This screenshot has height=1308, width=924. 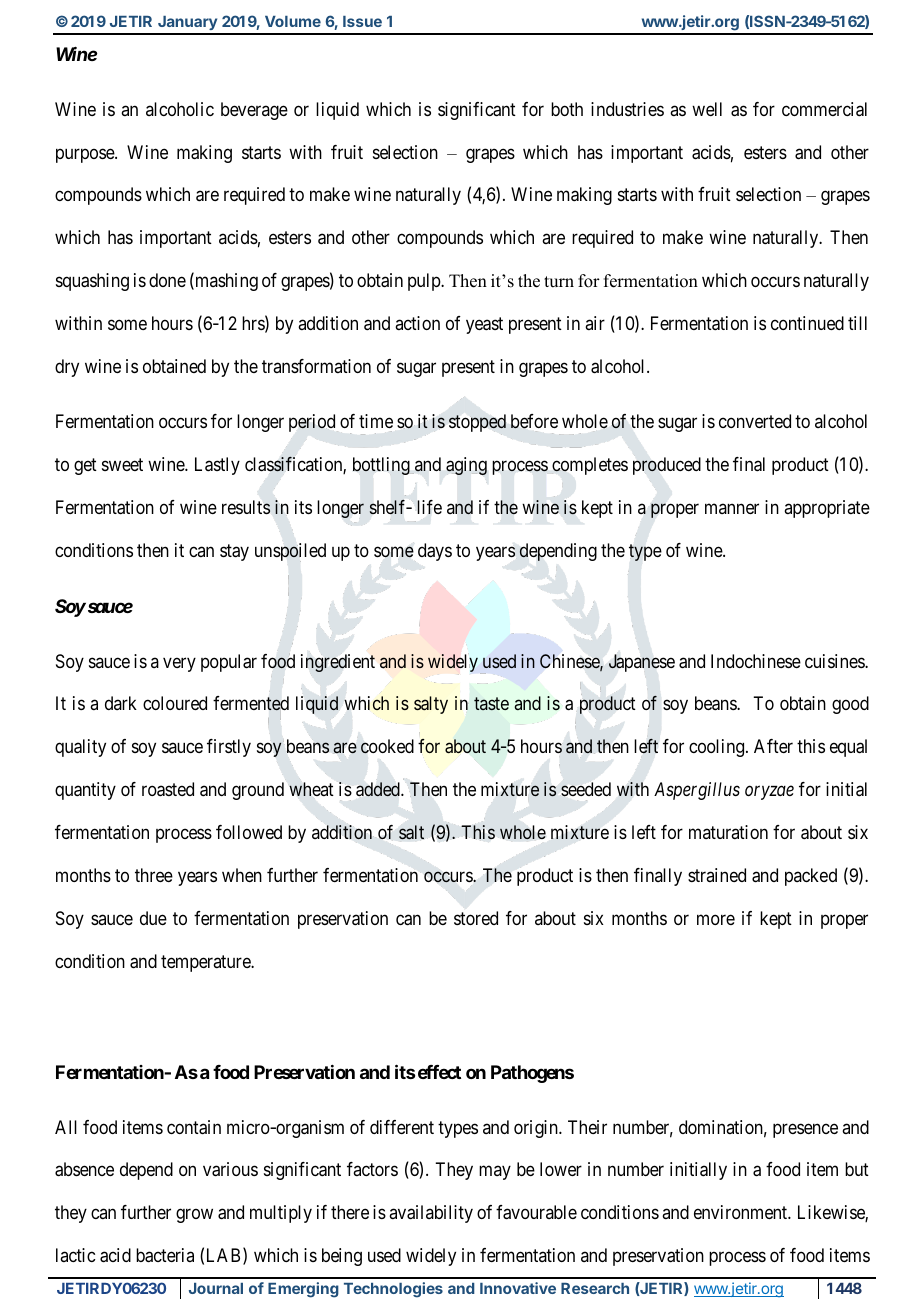 I want to click on well, so click(x=707, y=109).
